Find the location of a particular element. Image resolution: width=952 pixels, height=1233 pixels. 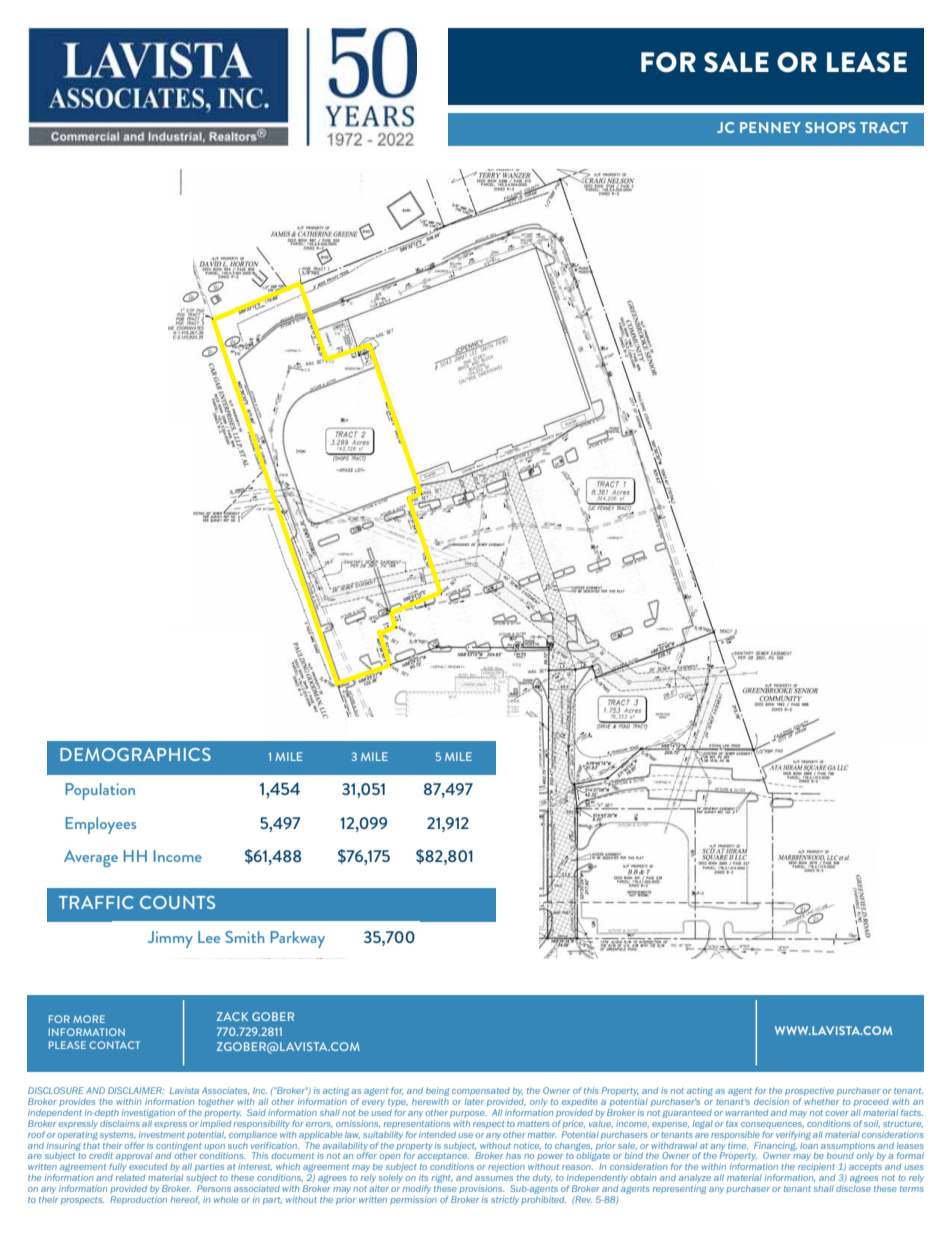

Smith is located at coordinates (245, 937).
